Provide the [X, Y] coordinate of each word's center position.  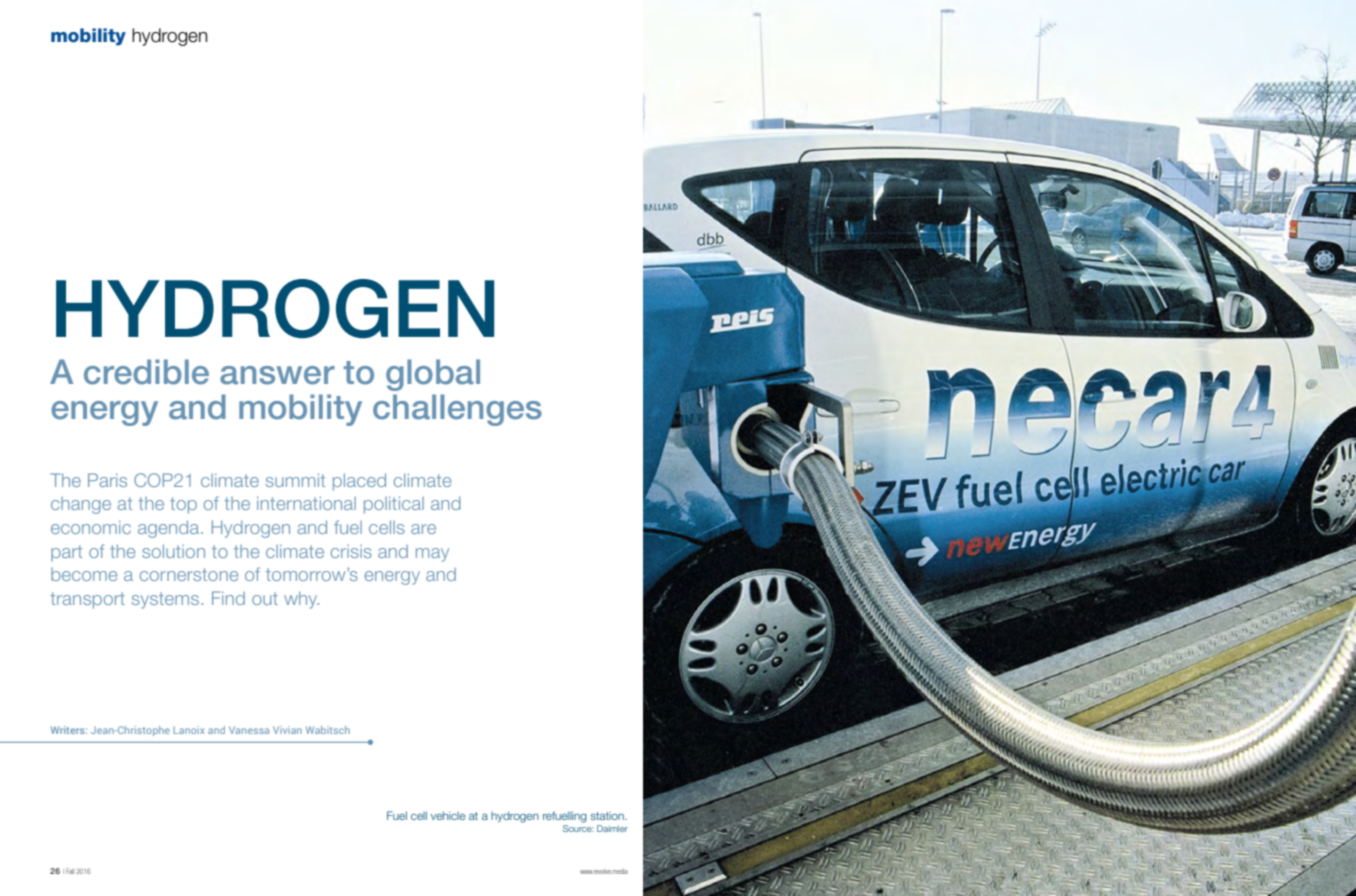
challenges [457, 410]
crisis [351, 551]
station [608, 816]
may [432, 555]
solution [173, 551]
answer [277, 375]
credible [146, 372]
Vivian [287, 730]
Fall [70, 871]
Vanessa [249, 730]
